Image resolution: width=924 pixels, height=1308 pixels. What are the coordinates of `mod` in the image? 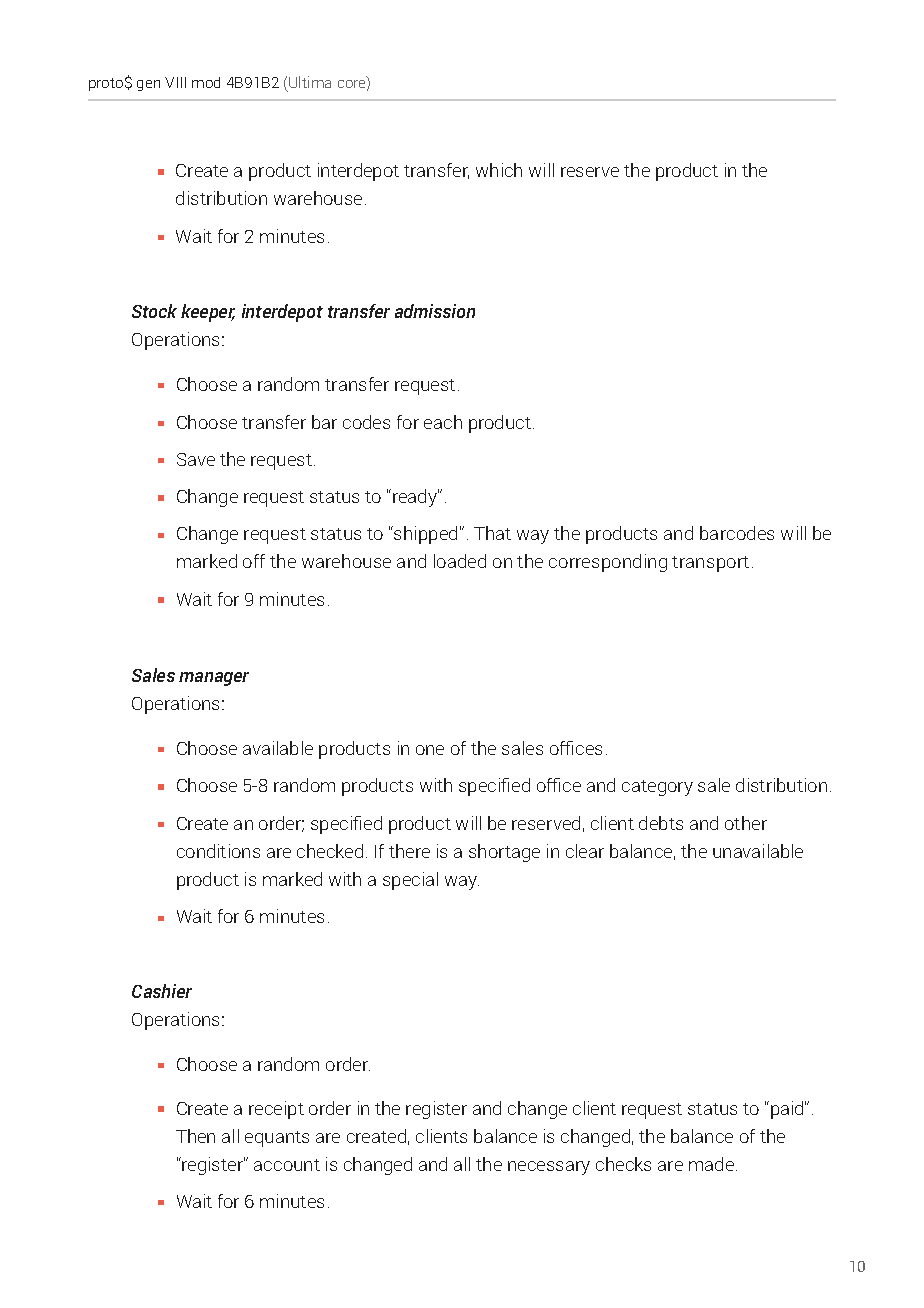 It's located at (206, 82).
